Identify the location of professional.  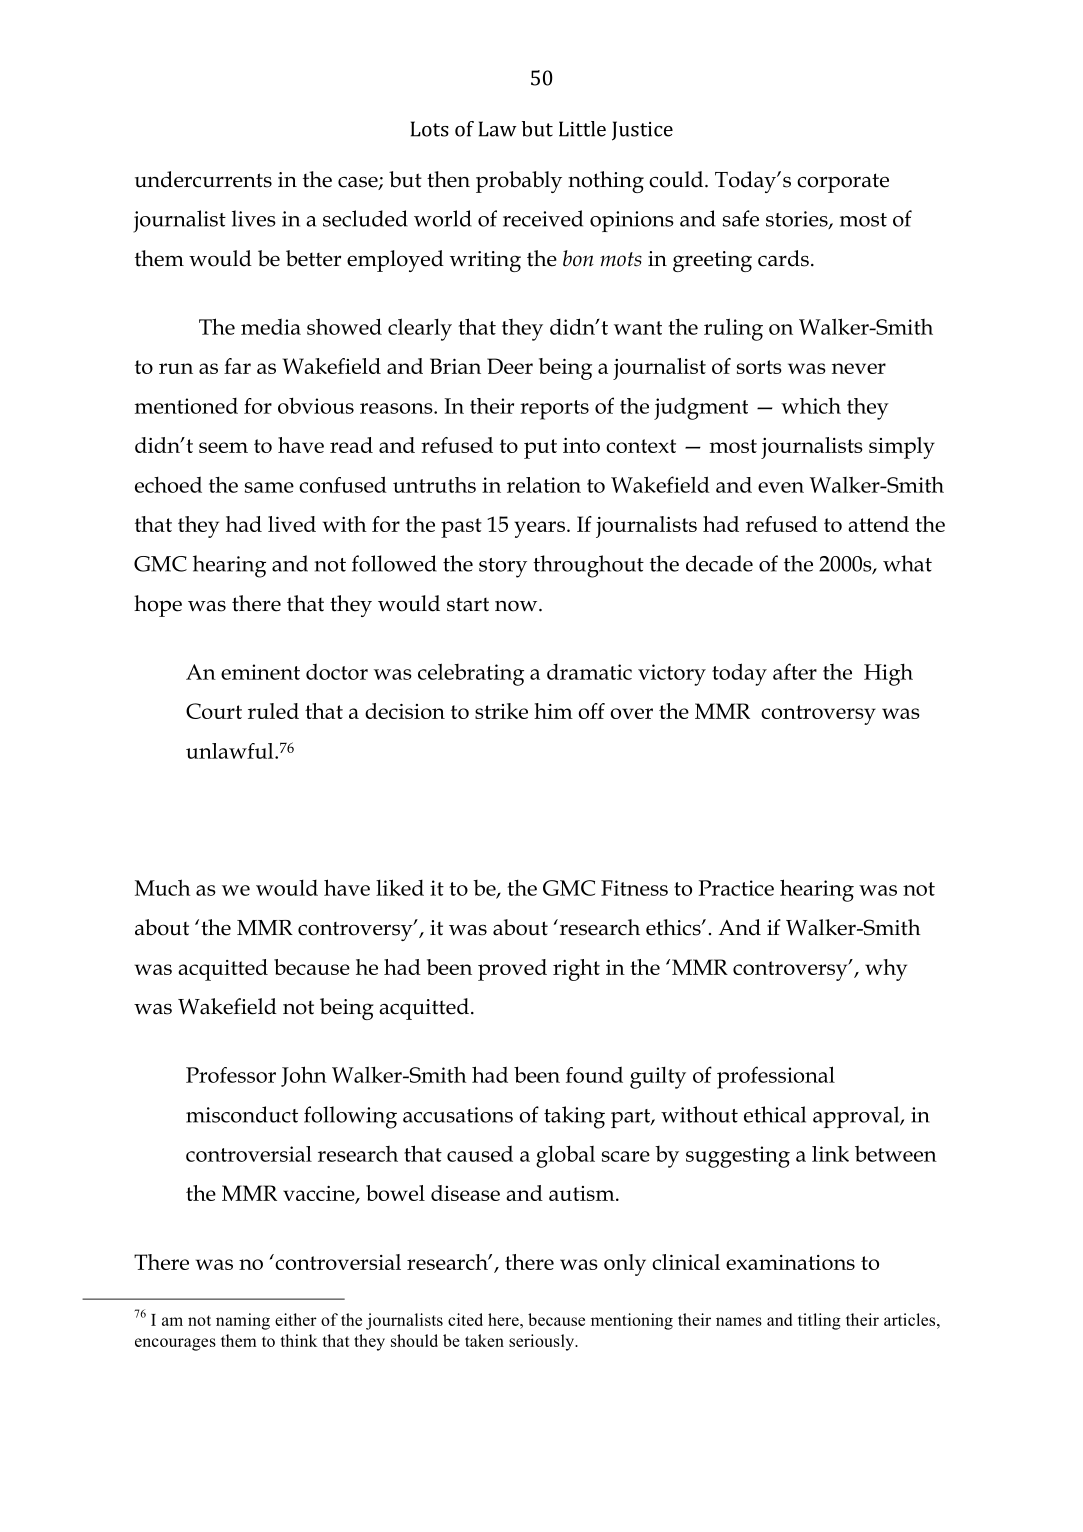
(776, 1077).
